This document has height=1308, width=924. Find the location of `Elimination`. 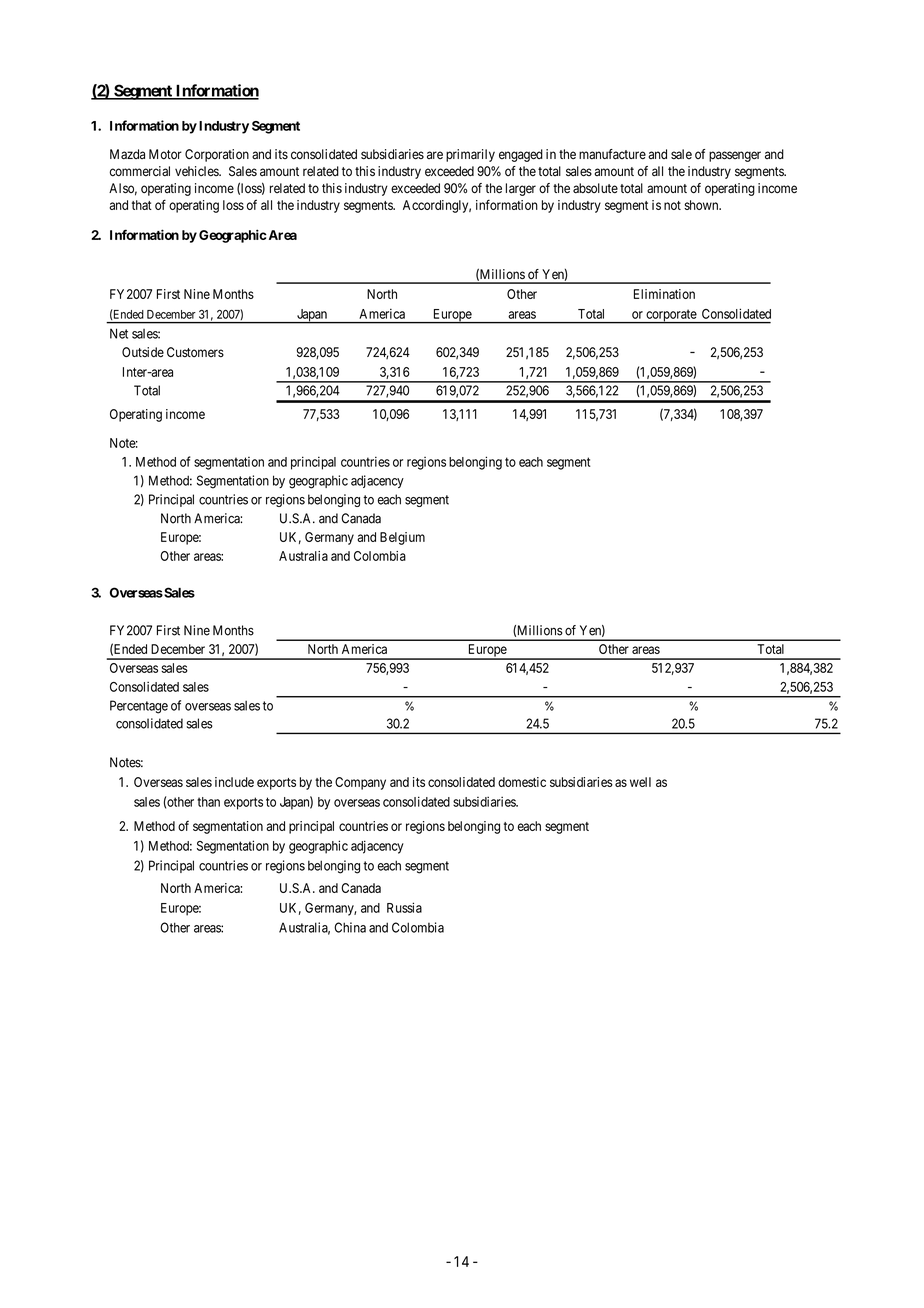

Elimination is located at coordinates (664, 294).
